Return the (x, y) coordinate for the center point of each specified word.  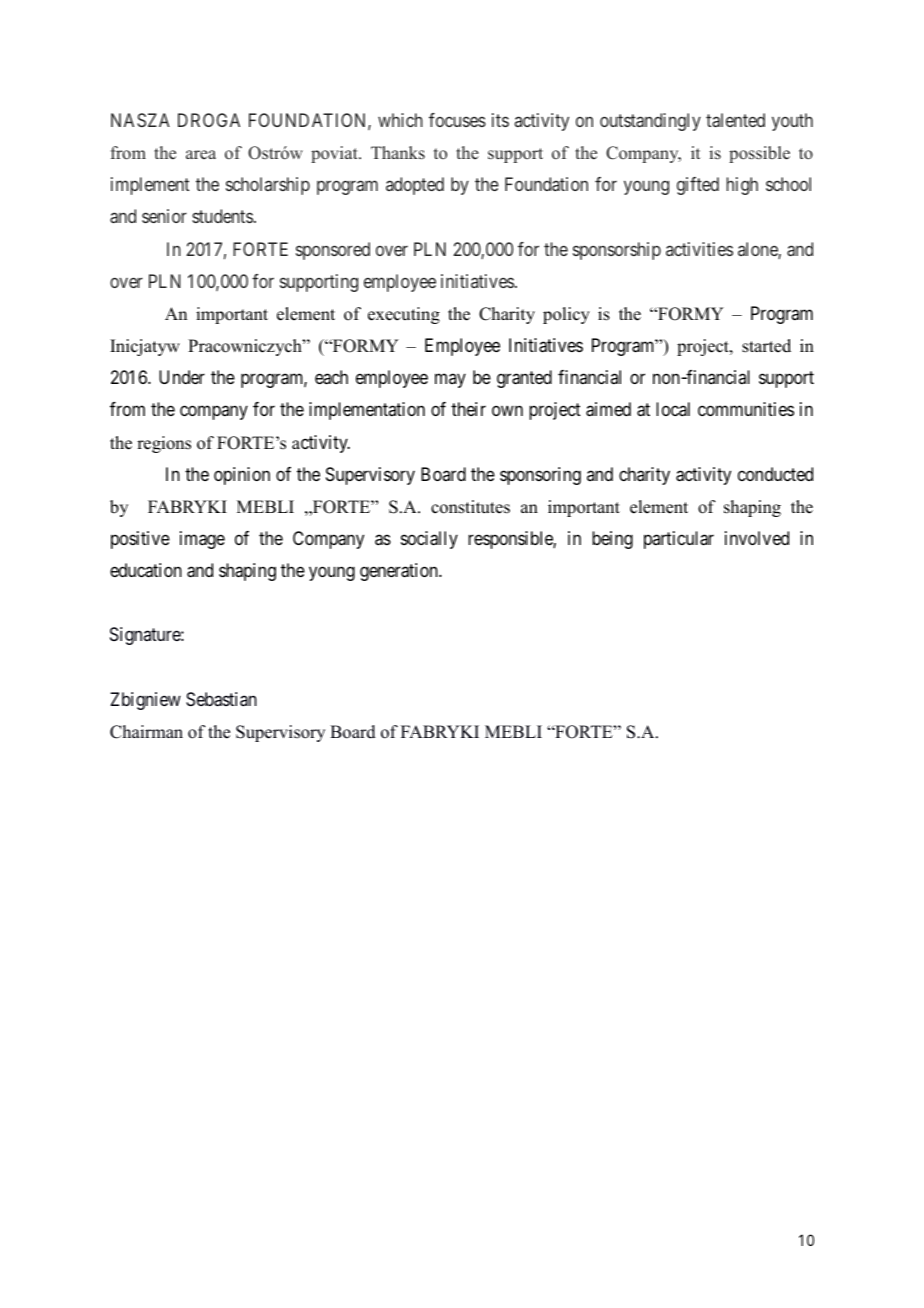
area (201, 154)
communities (746, 409)
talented (735, 120)
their (468, 409)
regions (164, 444)
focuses (457, 120)
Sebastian (221, 699)
